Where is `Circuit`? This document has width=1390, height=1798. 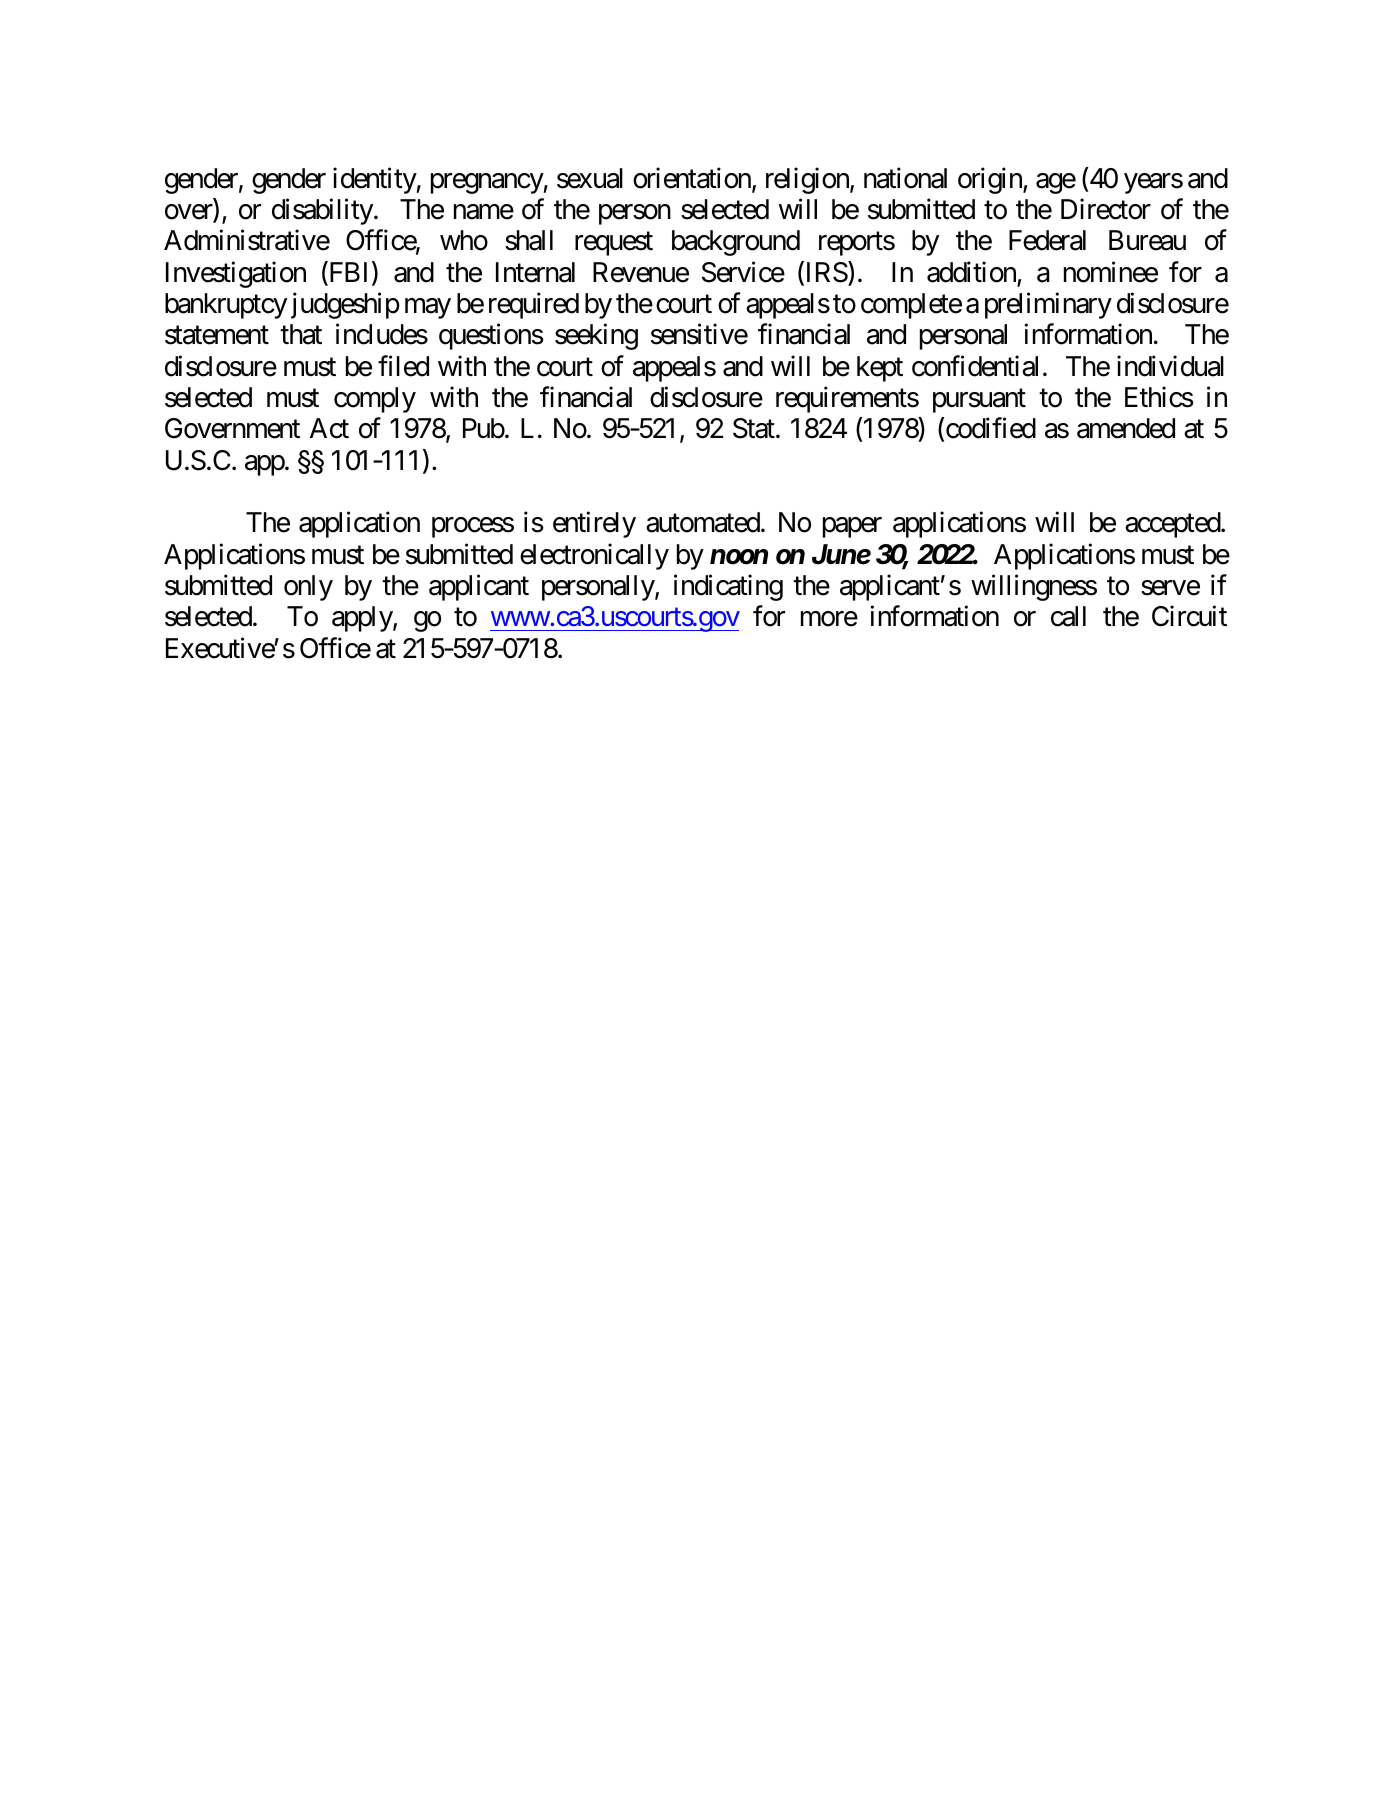 Circuit is located at coordinates (1189, 616).
